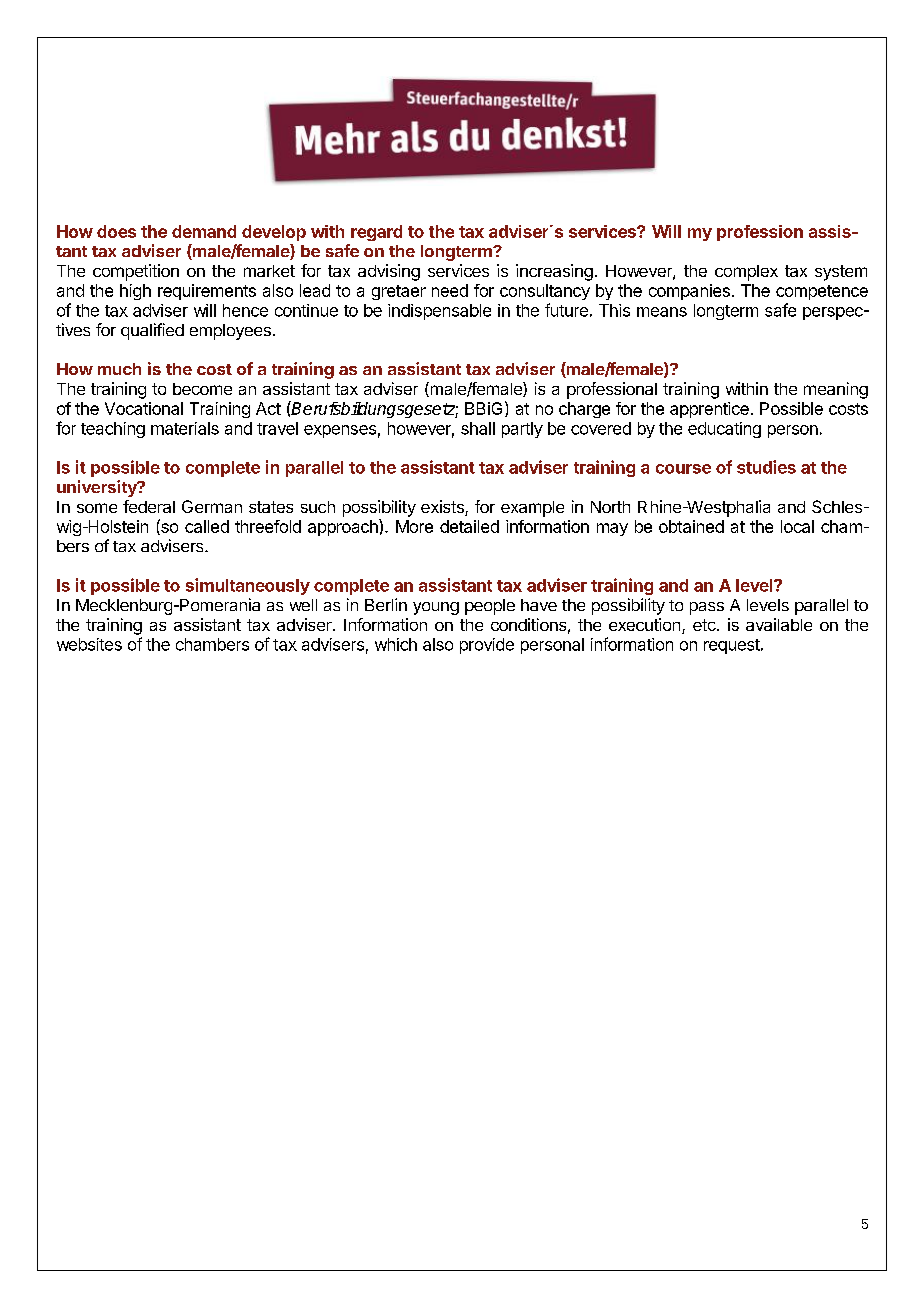 This page has width=924, height=1308. What do you see at coordinates (204, 231) in the page?
I see `demand` at bounding box center [204, 231].
